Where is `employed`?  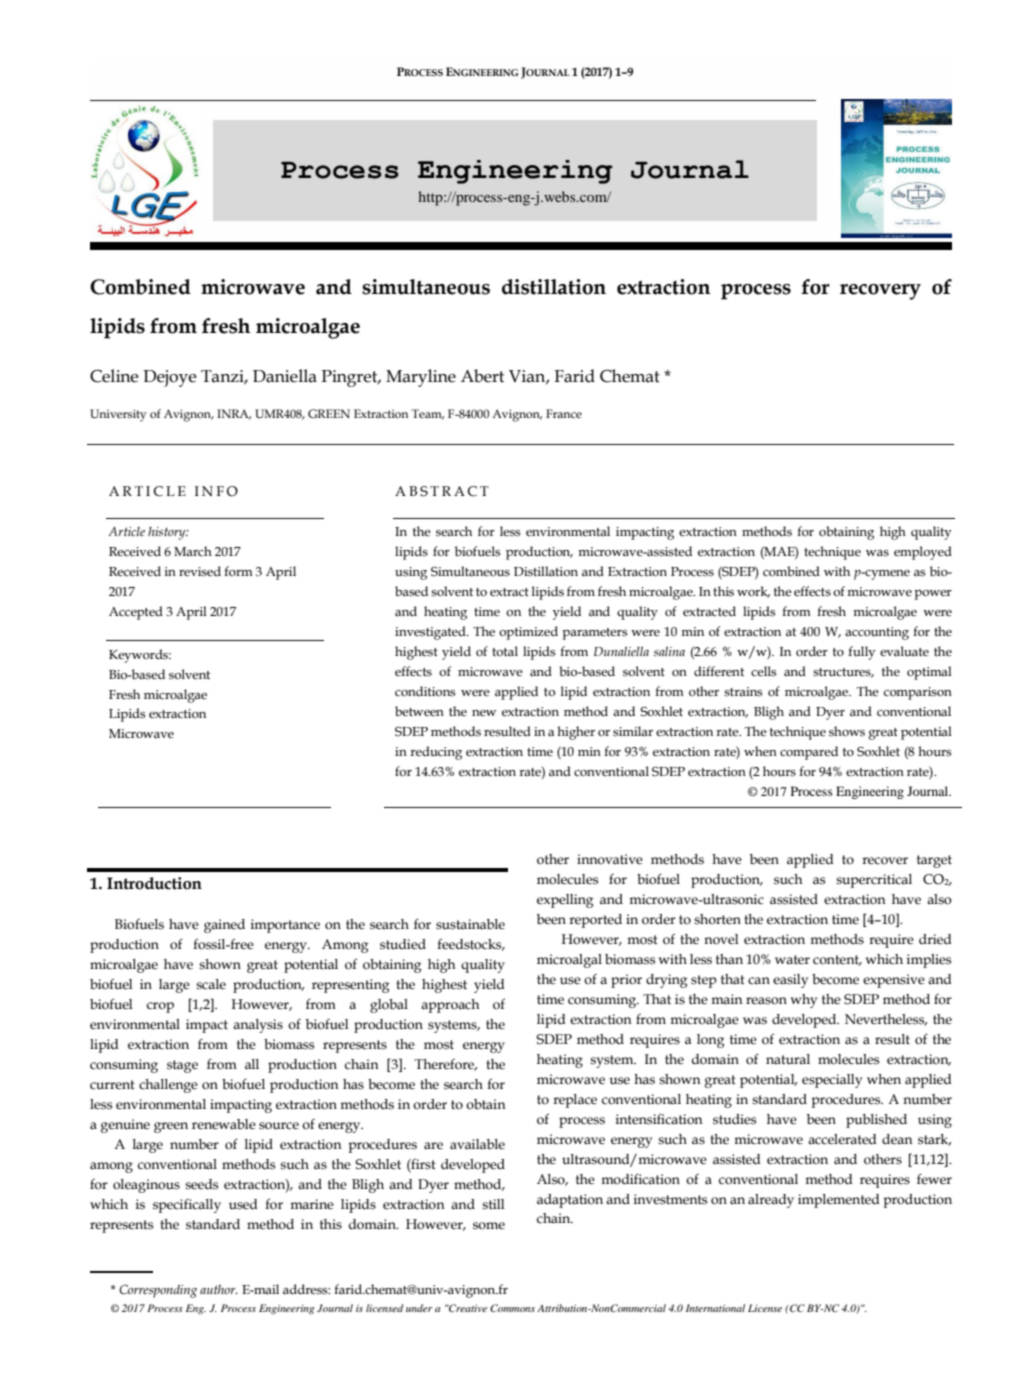 employed is located at coordinates (923, 553).
